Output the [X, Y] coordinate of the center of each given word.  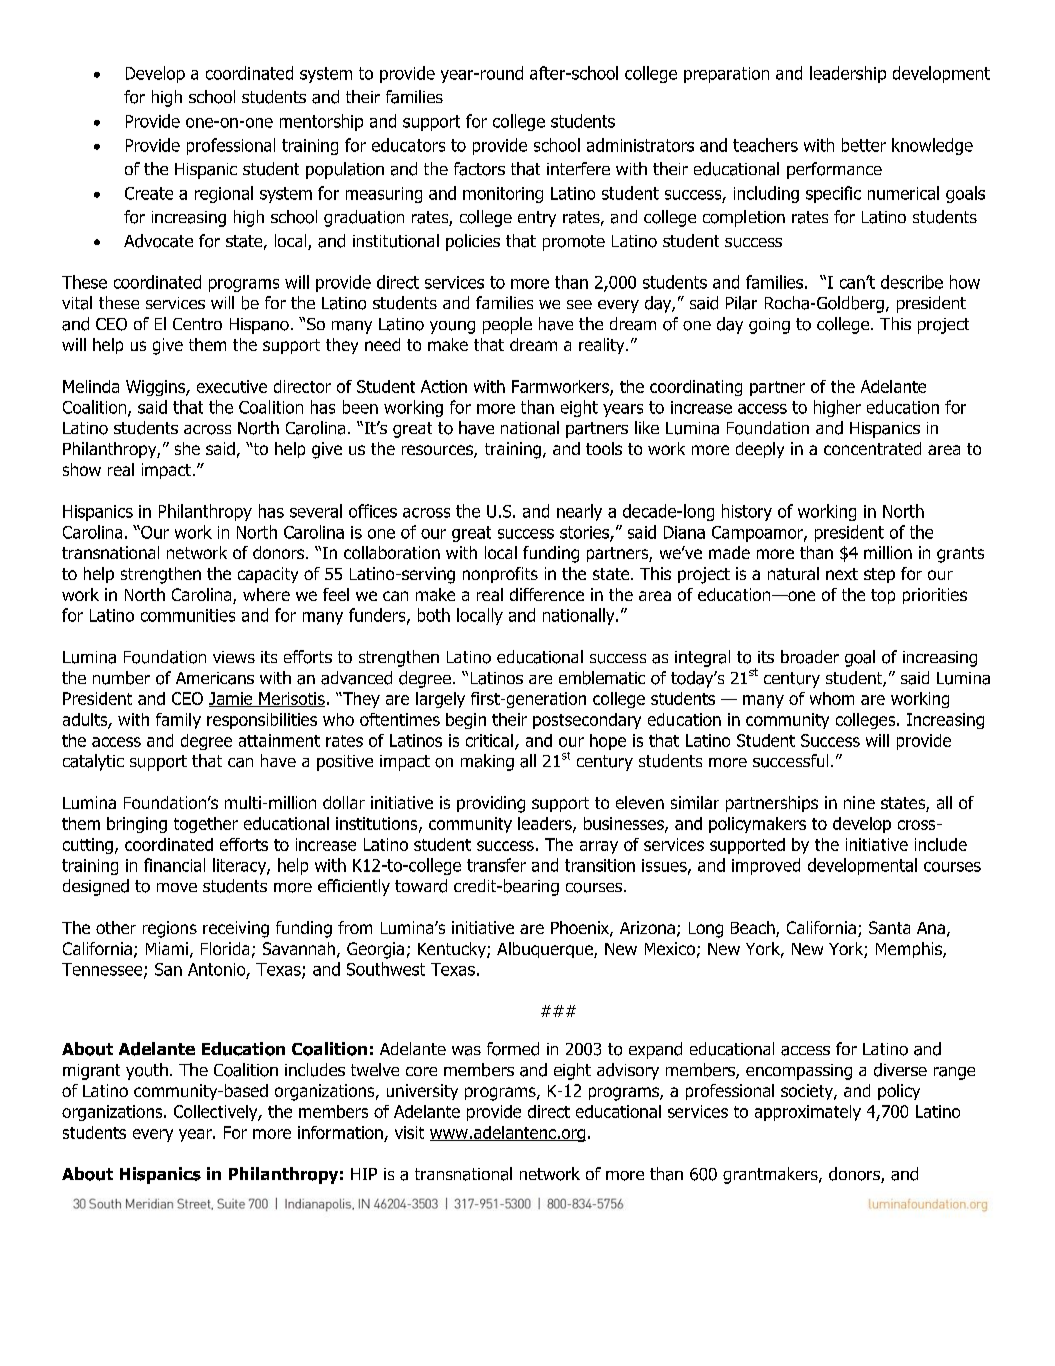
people [507, 325]
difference [547, 594]
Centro [197, 324]
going [769, 326]
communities [188, 615]
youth [147, 1071]
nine [859, 802]
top [883, 596]
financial [174, 865]
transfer [496, 865]
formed [513, 1049]
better [864, 145]
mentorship [321, 122]
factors [479, 169]
